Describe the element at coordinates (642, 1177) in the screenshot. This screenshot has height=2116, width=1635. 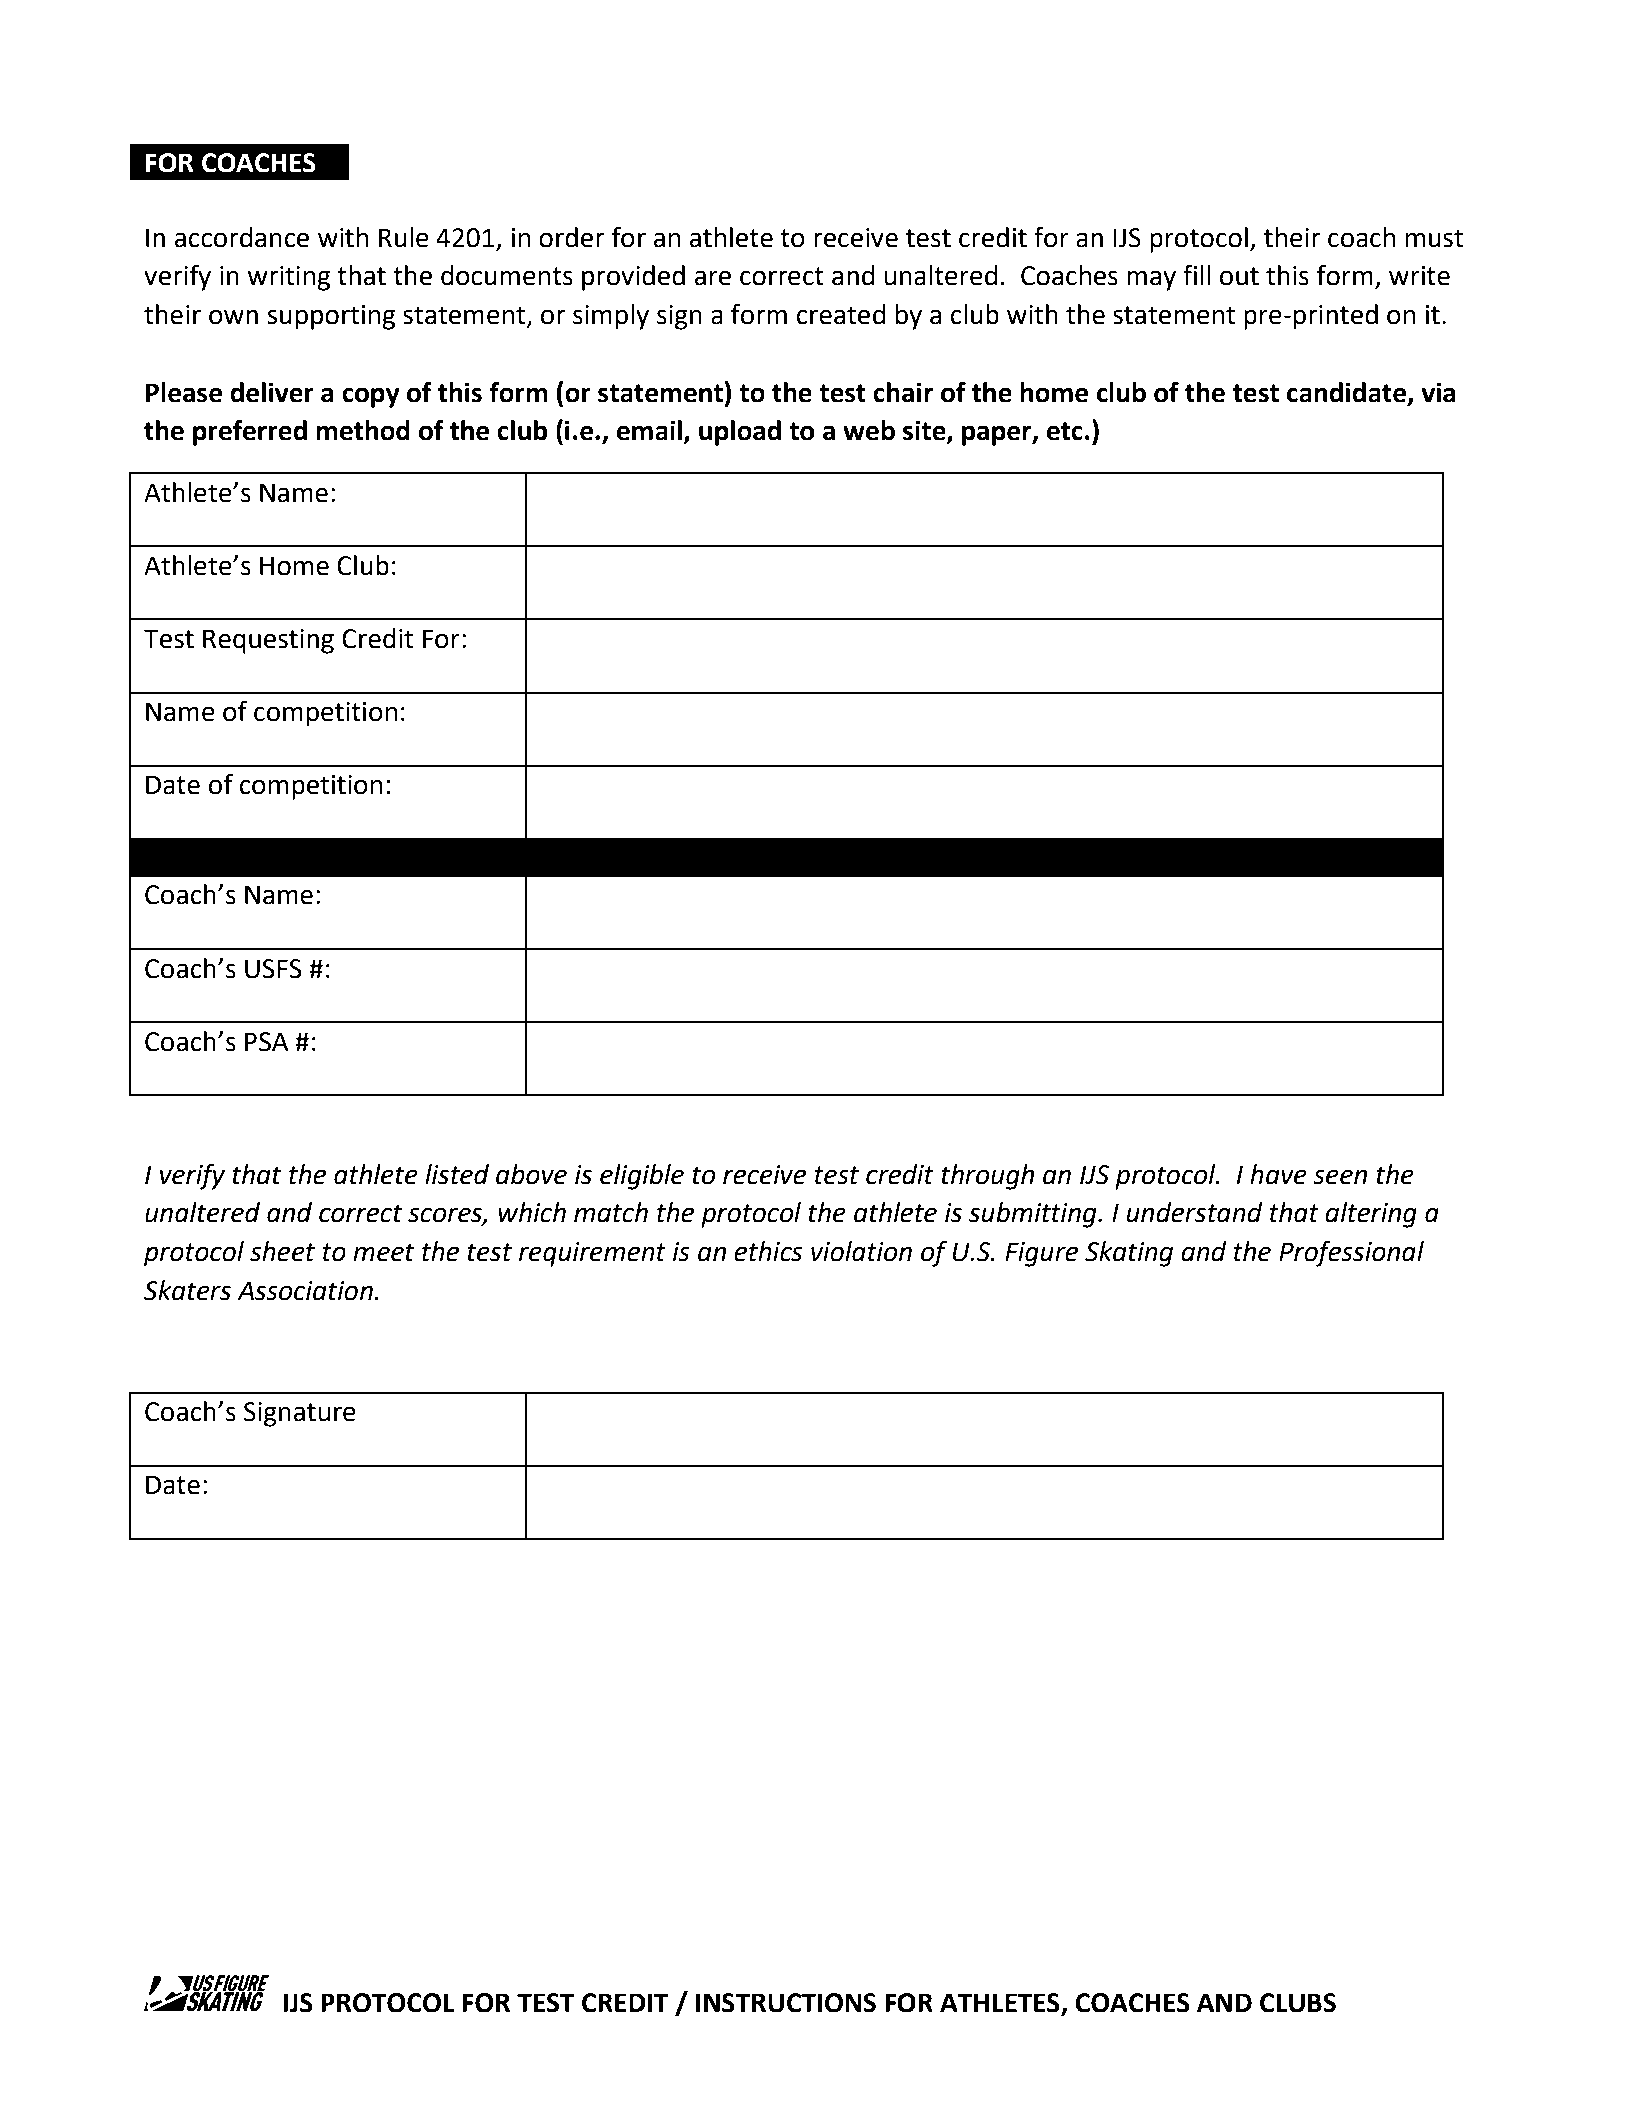
I see `eligible` at that location.
